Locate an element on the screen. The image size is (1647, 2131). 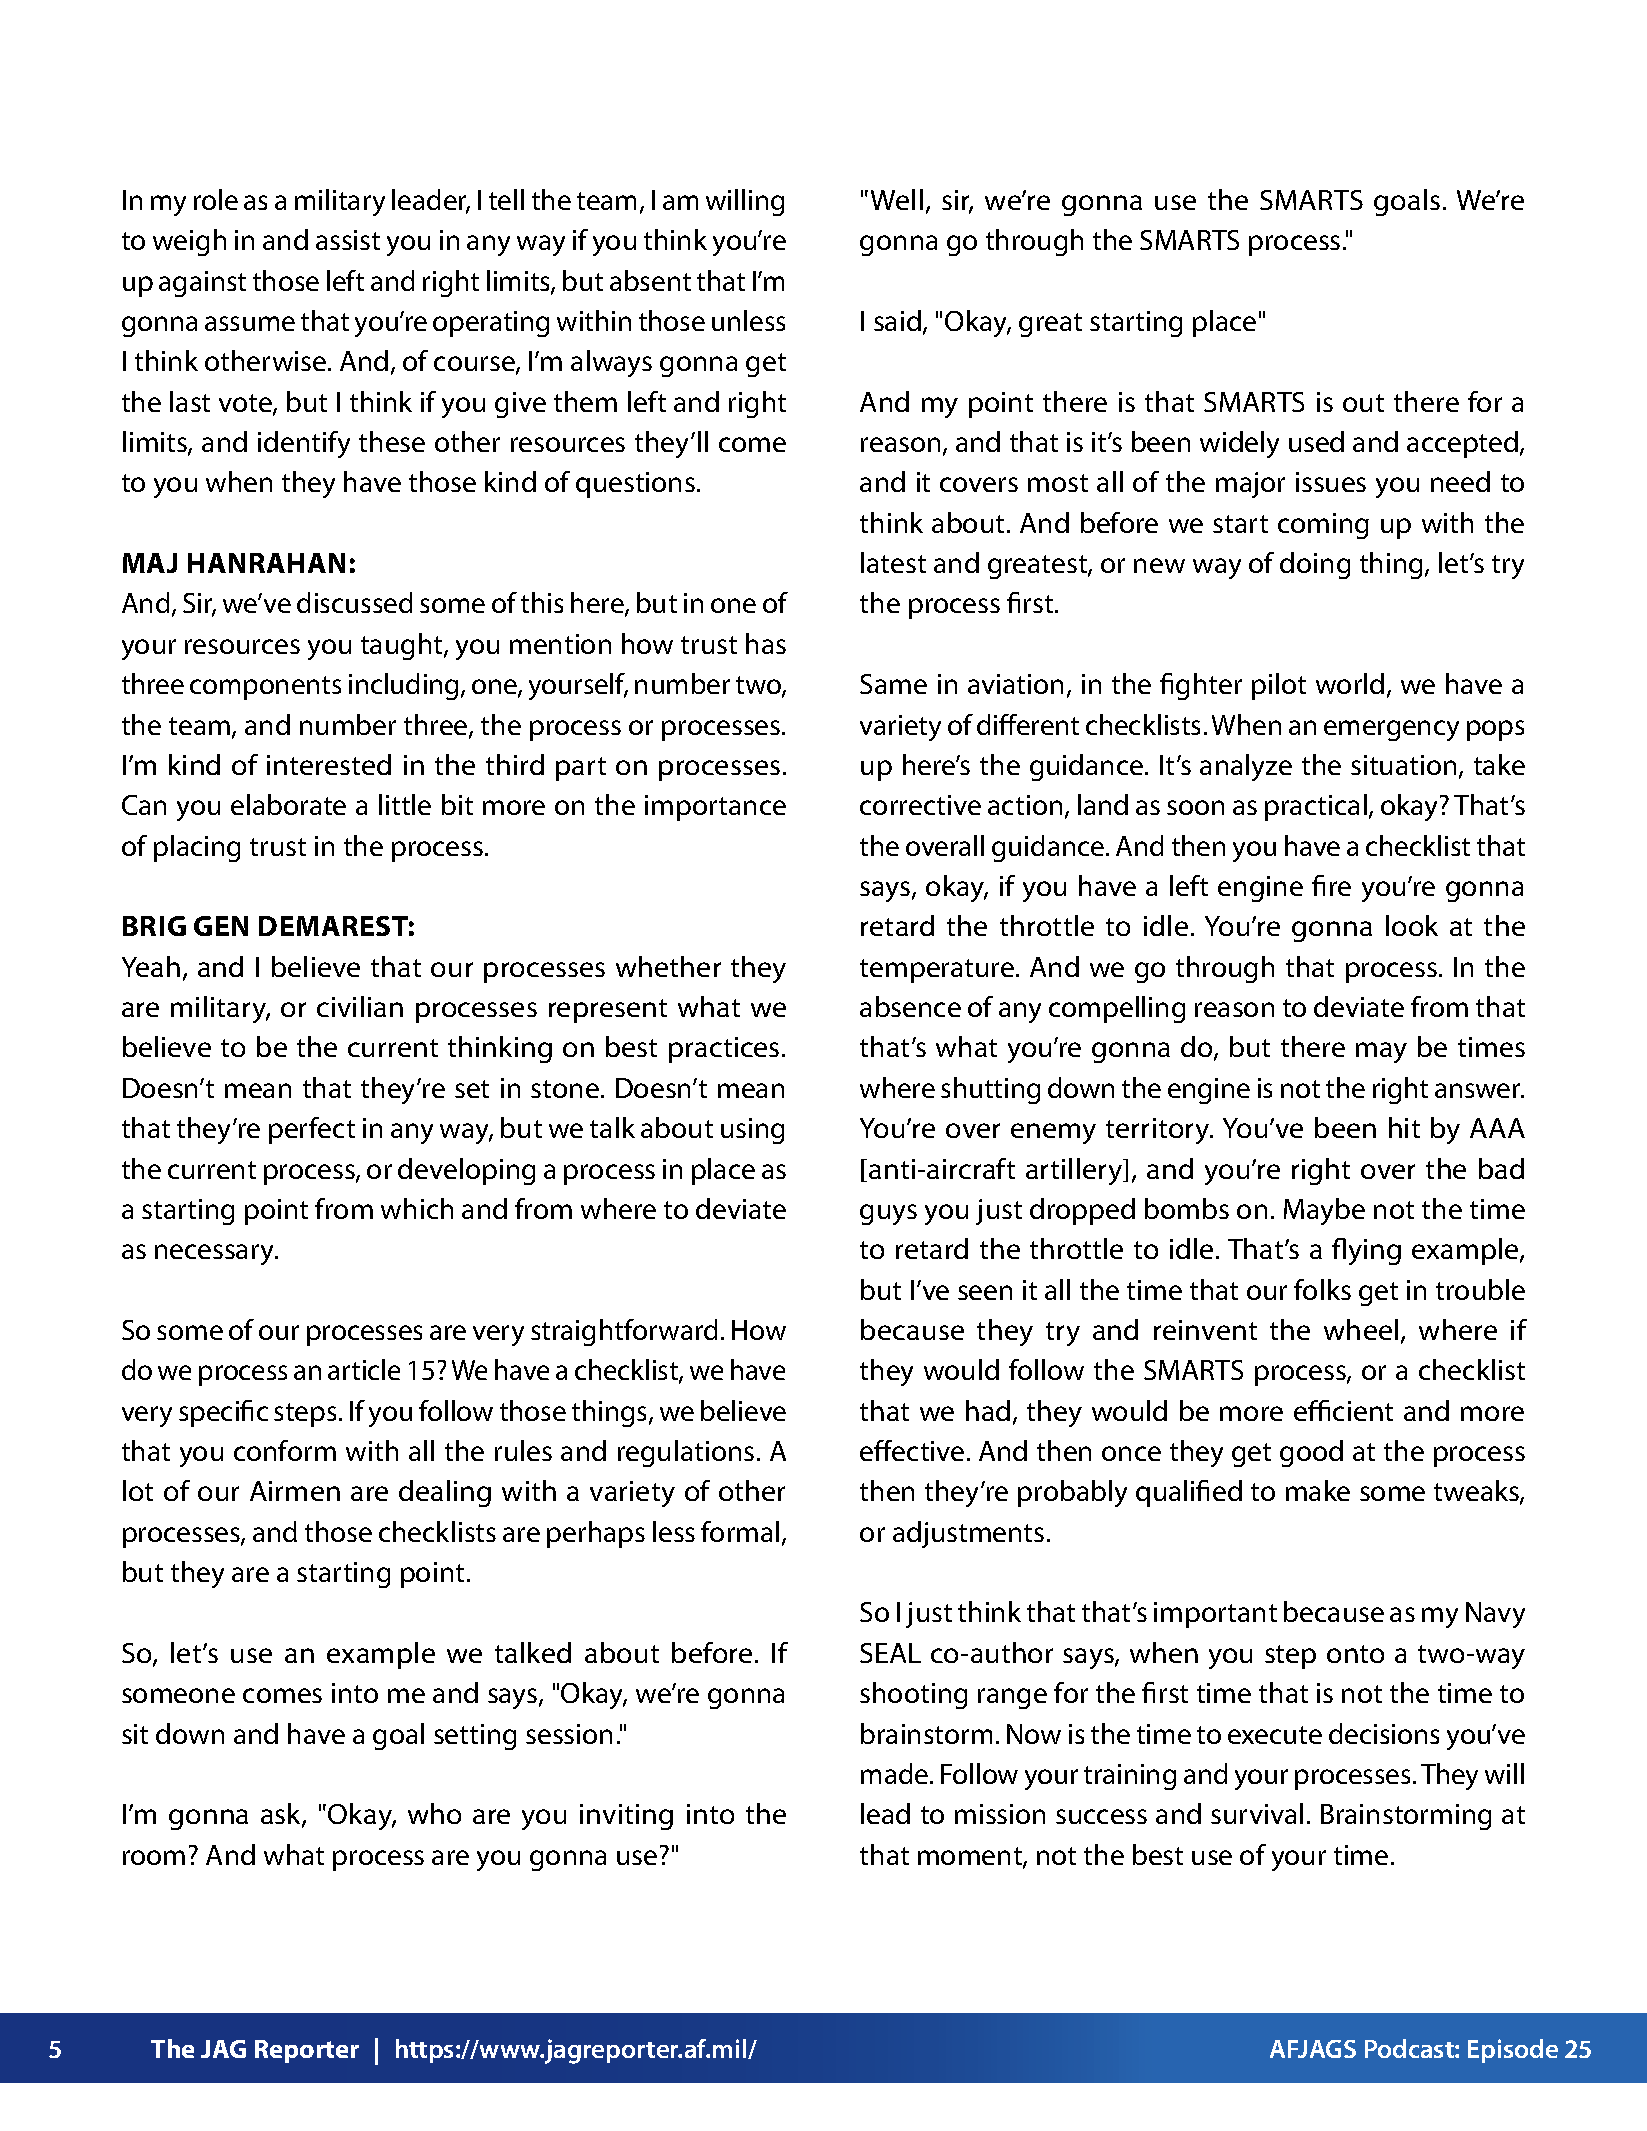
Well is located at coordinates (897, 199).
